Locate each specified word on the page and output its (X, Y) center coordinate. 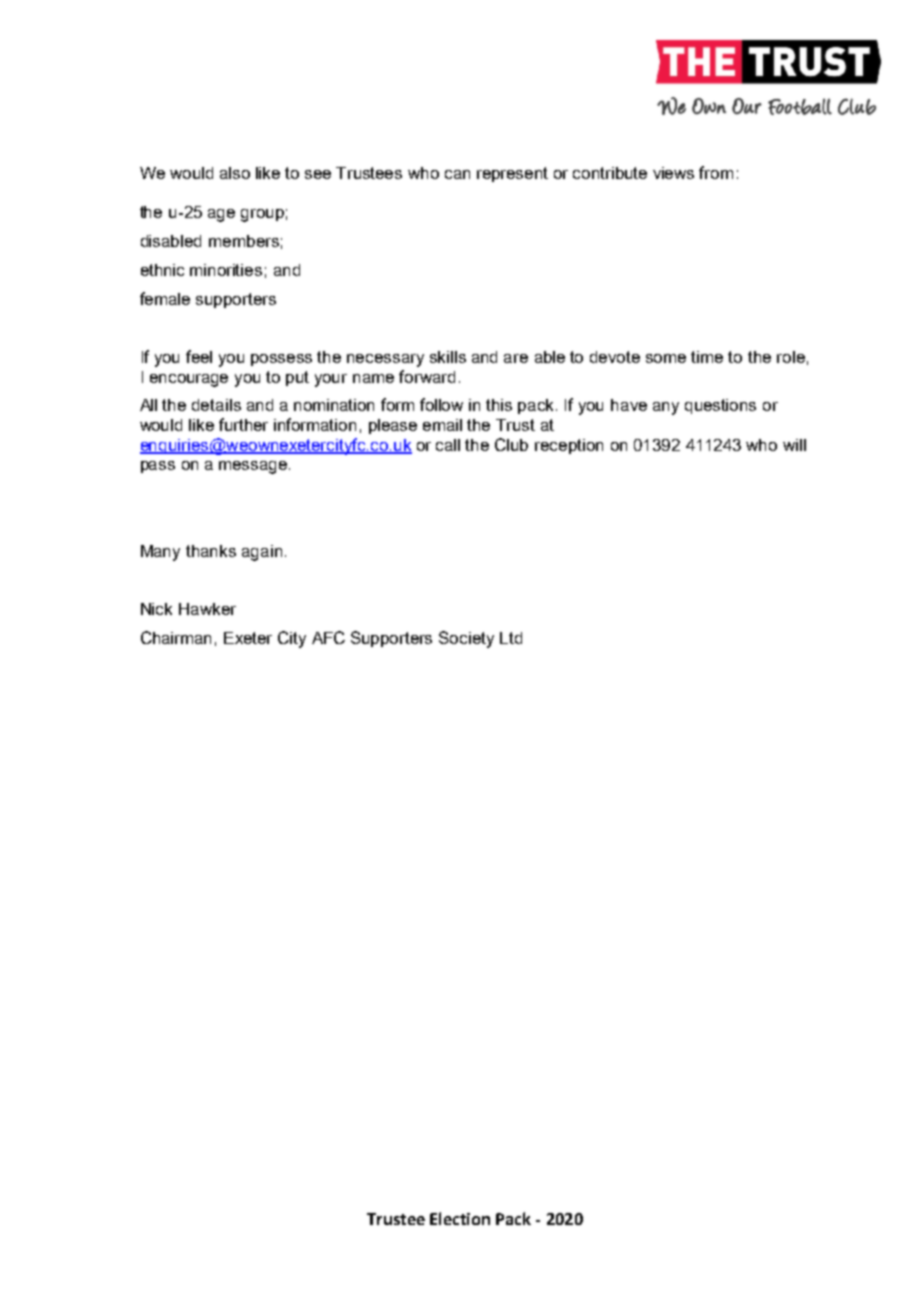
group (262, 215)
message (254, 467)
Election (460, 1218)
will (794, 445)
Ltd (511, 638)
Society (466, 639)
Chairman (176, 637)
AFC (328, 637)
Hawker (207, 609)
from (716, 172)
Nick (156, 609)
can (457, 174)
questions (720, 406)
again (262, 553)
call (448, 445)
